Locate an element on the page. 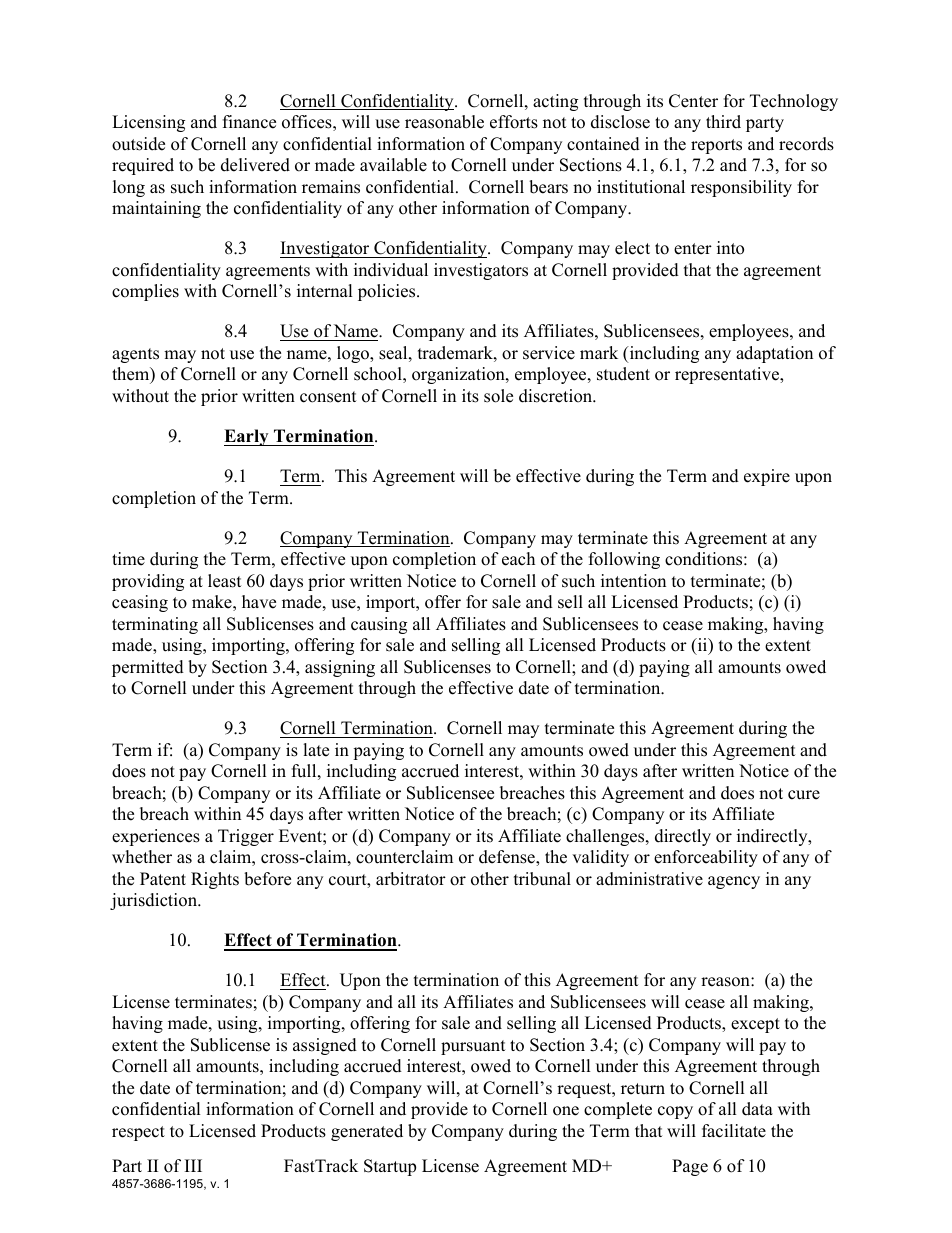 The width and height of the page is (952, 1233). III is located at coordinates (193, 1165).
